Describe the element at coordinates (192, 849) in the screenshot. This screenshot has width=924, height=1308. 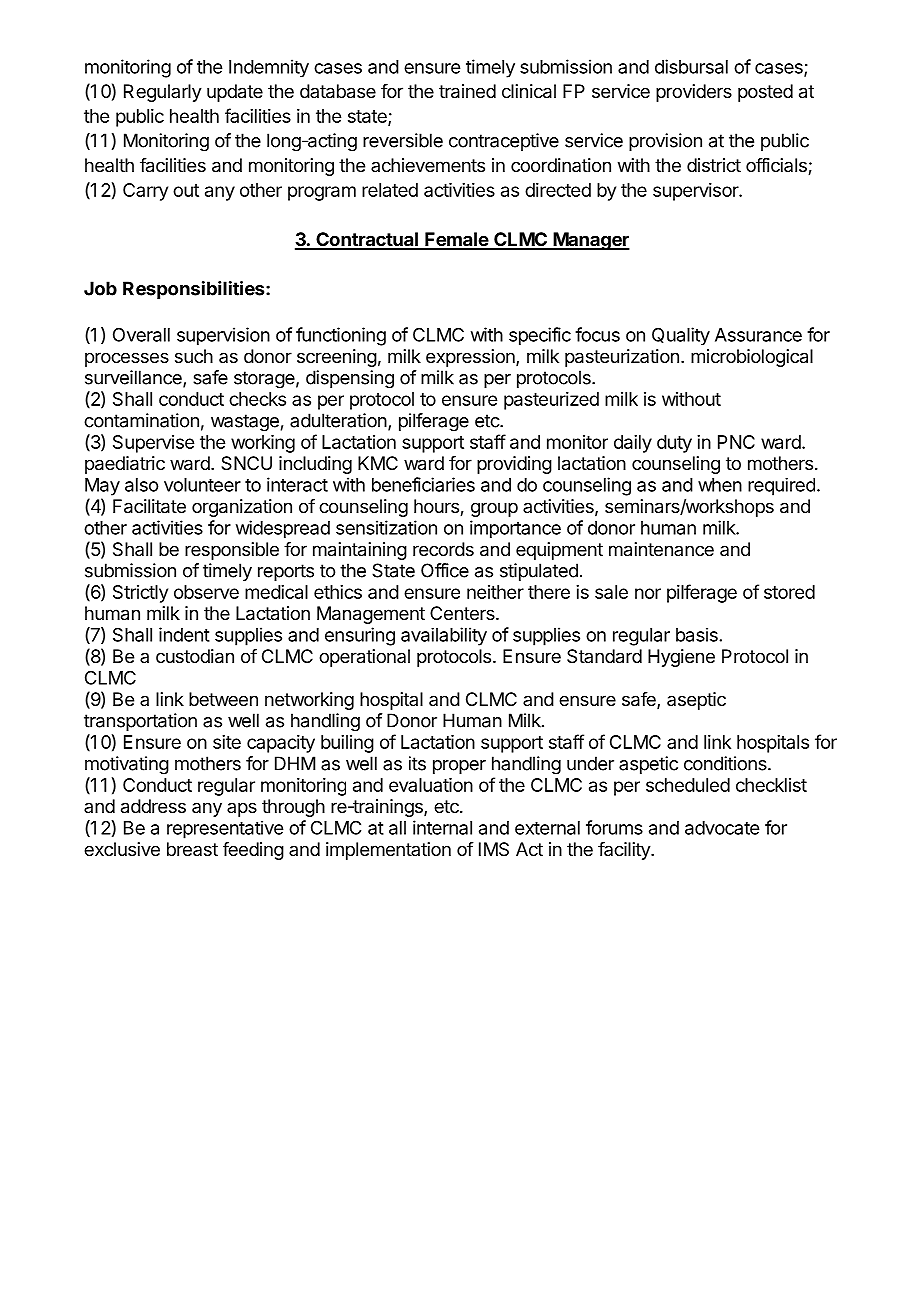
I see `breast` at that location.
